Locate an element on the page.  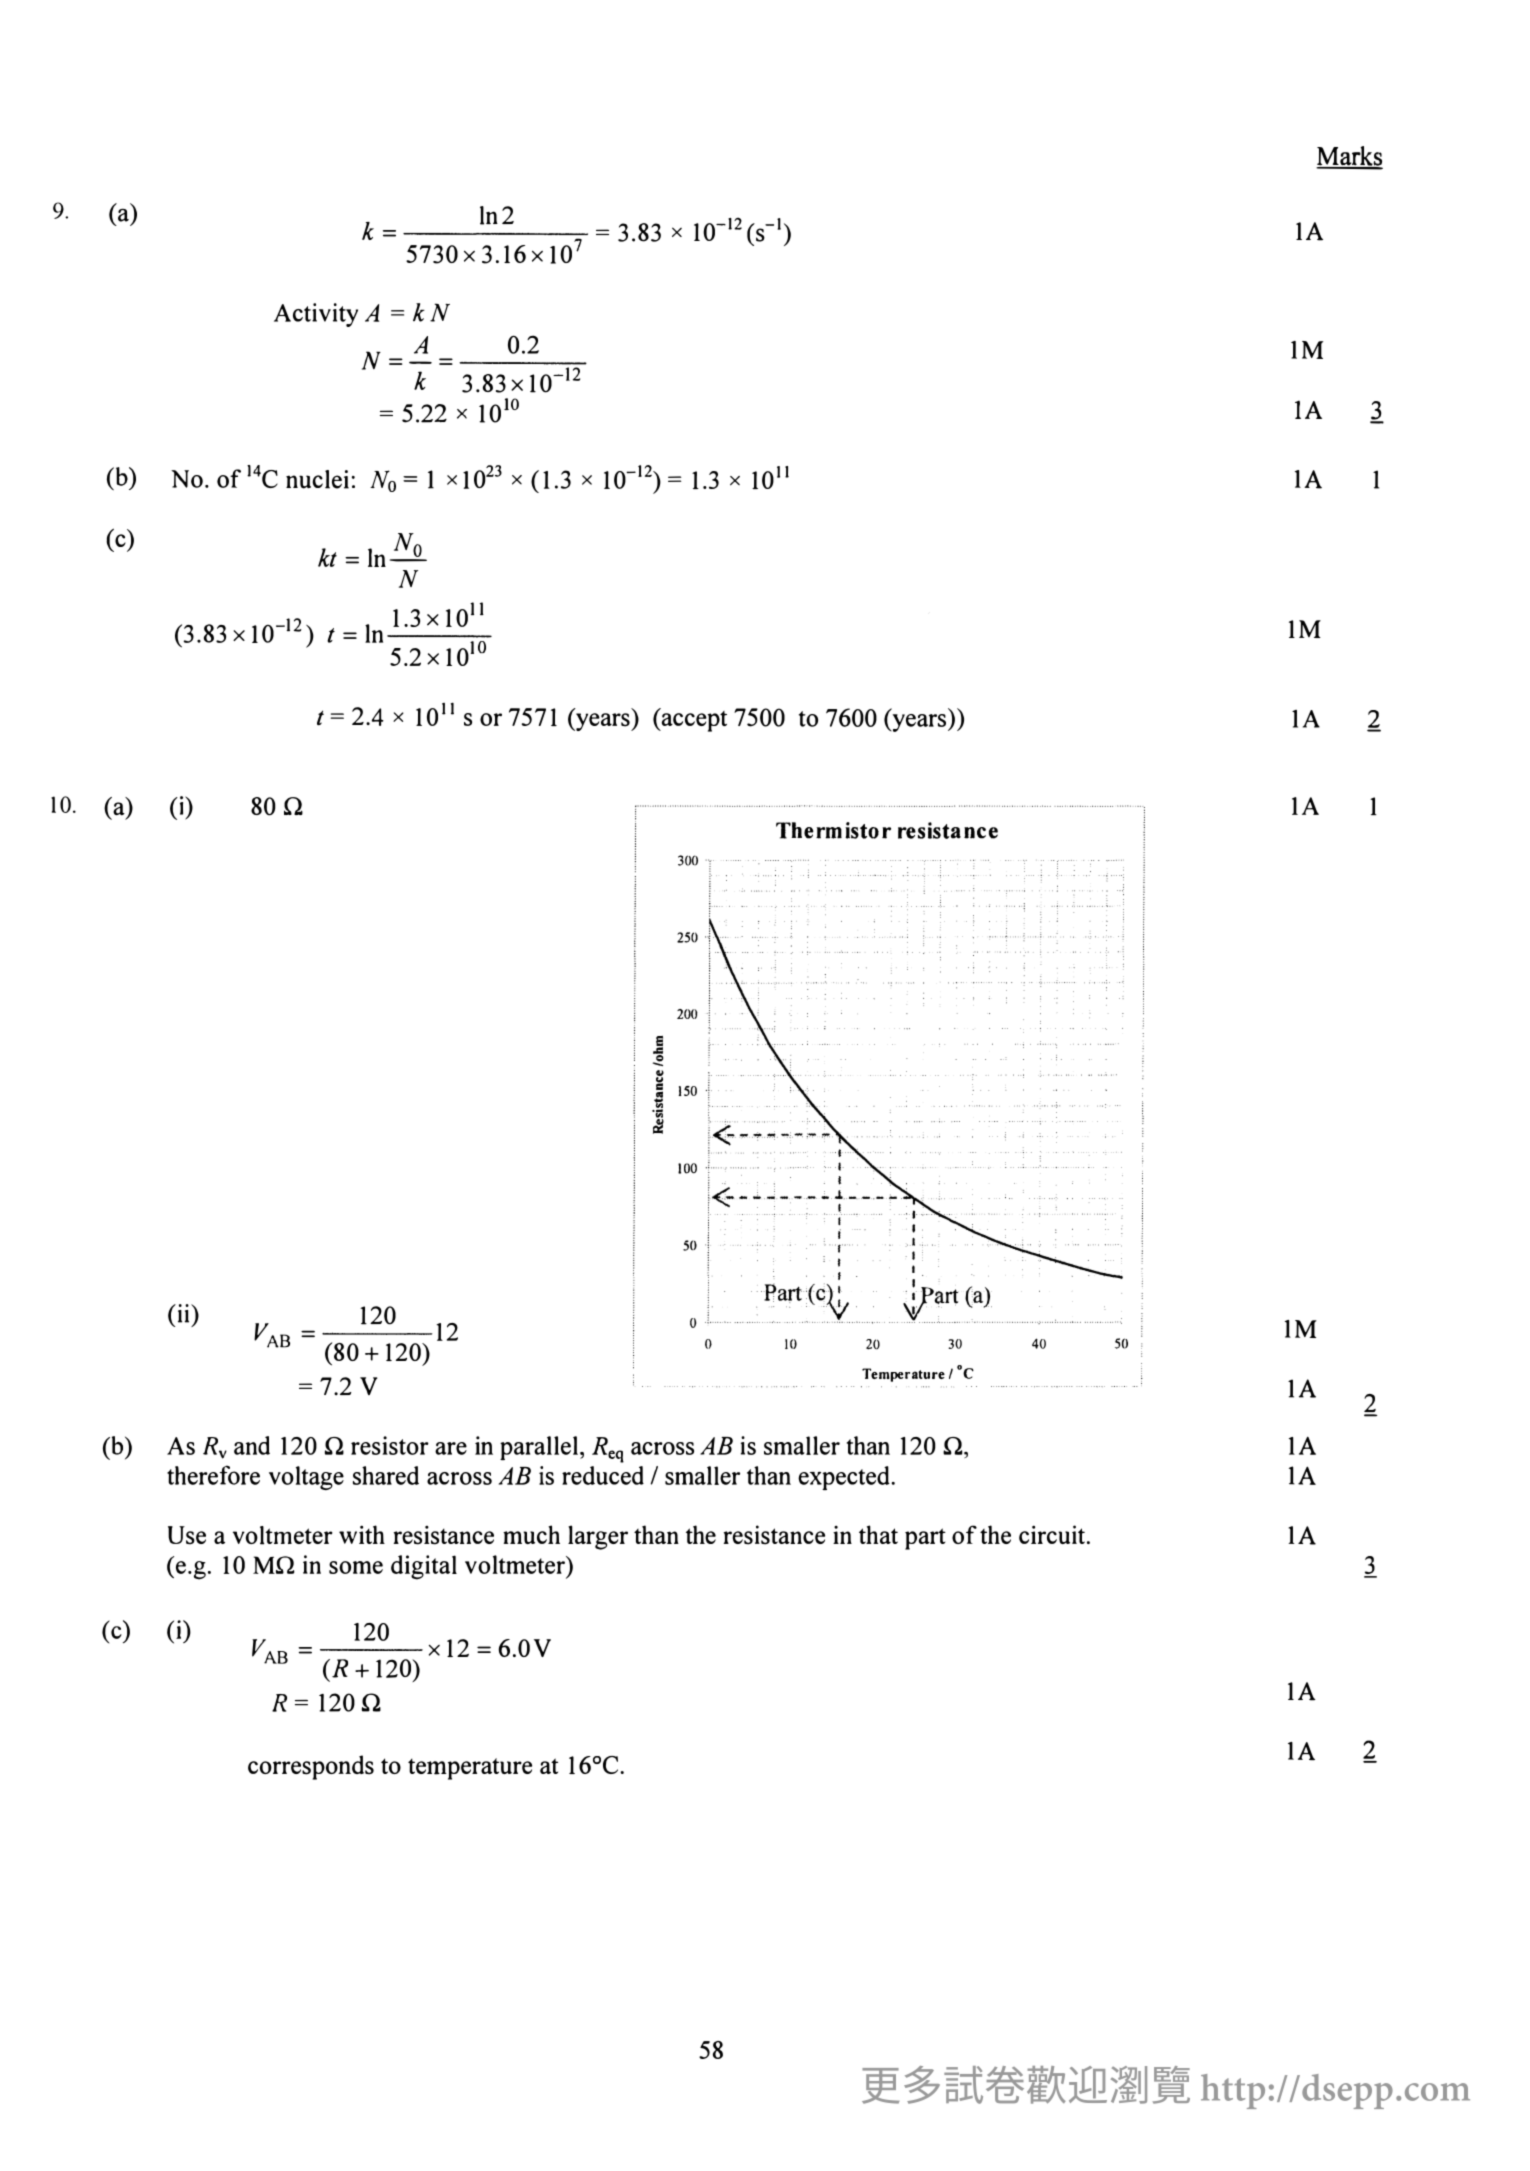
Req is located at coordinates (608, 1450).
